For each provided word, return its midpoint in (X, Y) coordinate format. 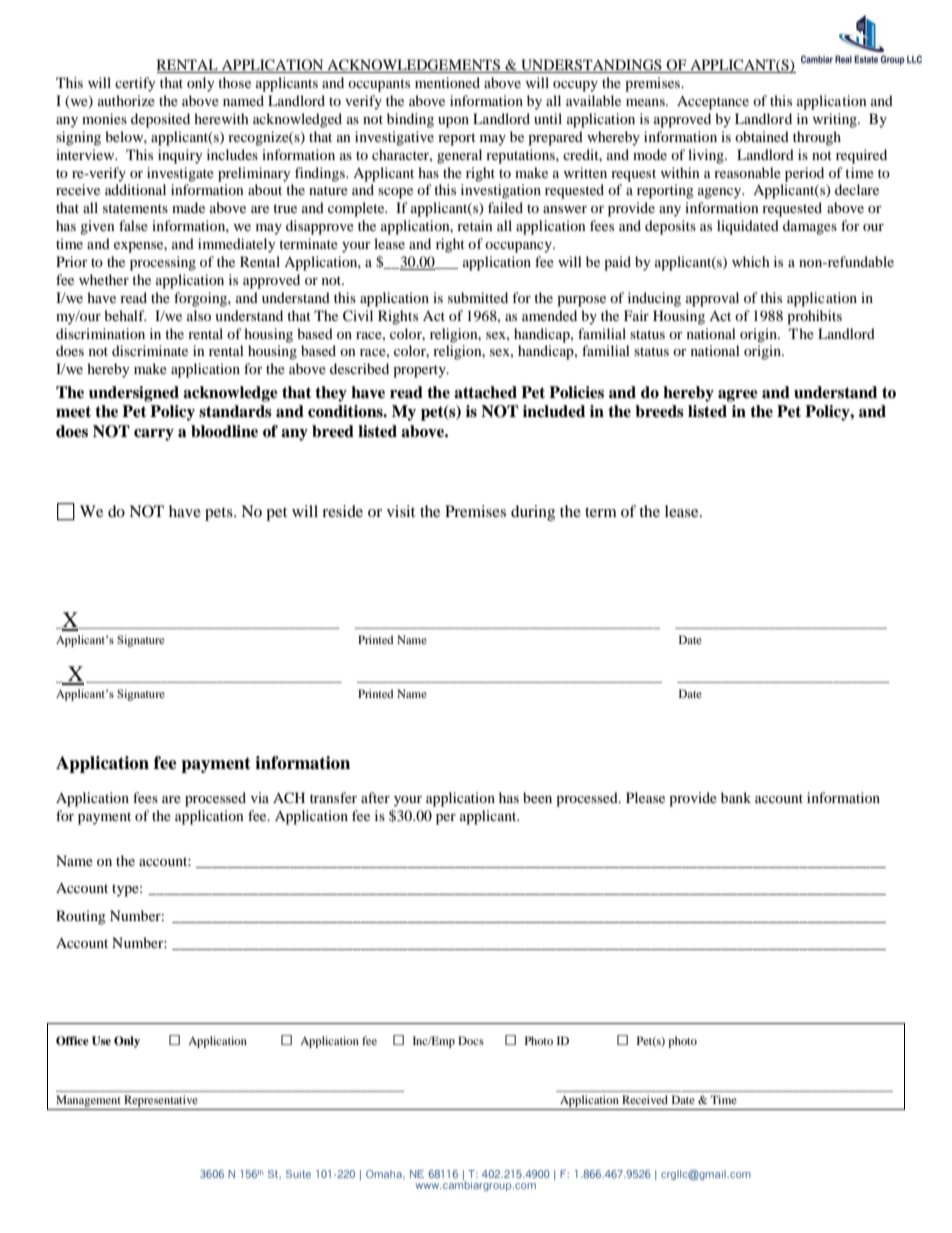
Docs (471, 1040)
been (537, 797)
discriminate (150, 350)
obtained (762, 136)
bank (736, 797)
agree (738, 396)
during (533, 513)
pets (220, 514)
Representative (161, 1102)
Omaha (385, 1174)
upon (453, 122)
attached (485, 392)
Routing (81, 917)
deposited (160, 120)
